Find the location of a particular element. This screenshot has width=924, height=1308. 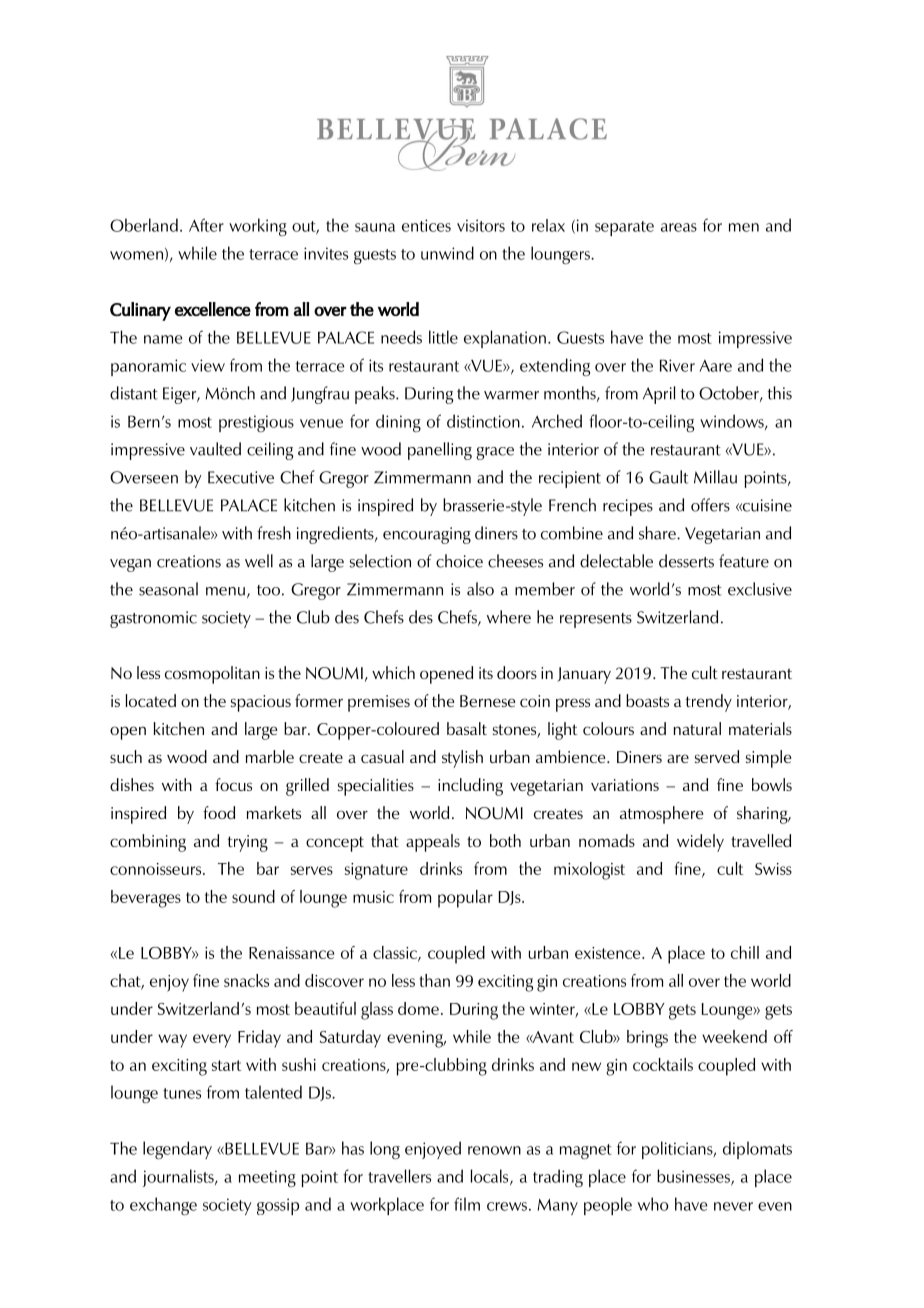

areas is located at coordinates (679, 227).
